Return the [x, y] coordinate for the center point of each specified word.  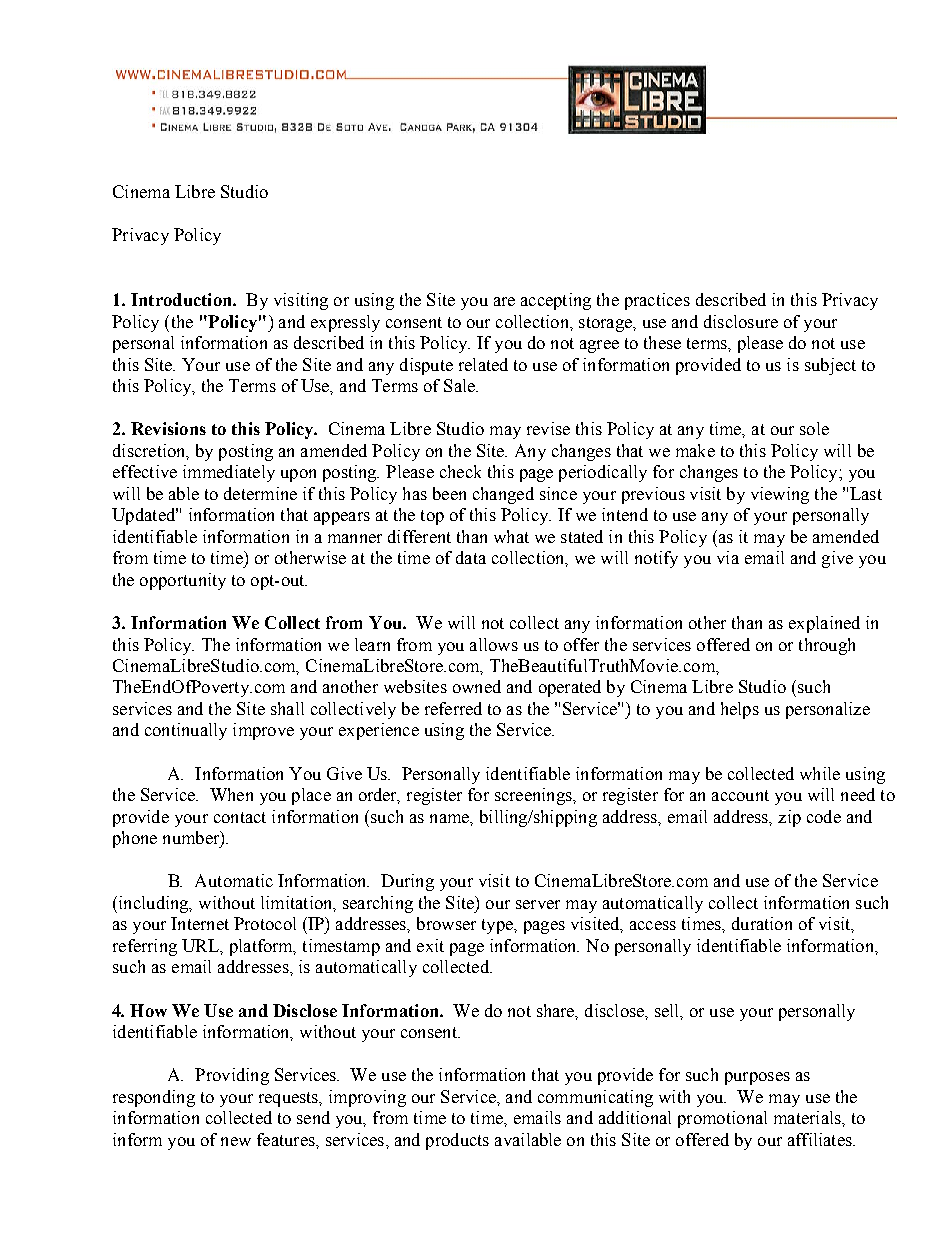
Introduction [182, 299]
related [483, 364]
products [457, 1141]
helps [740, 710]
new [236, 1141]
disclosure [741, 321]
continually [186, 731]
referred [453, 708]
